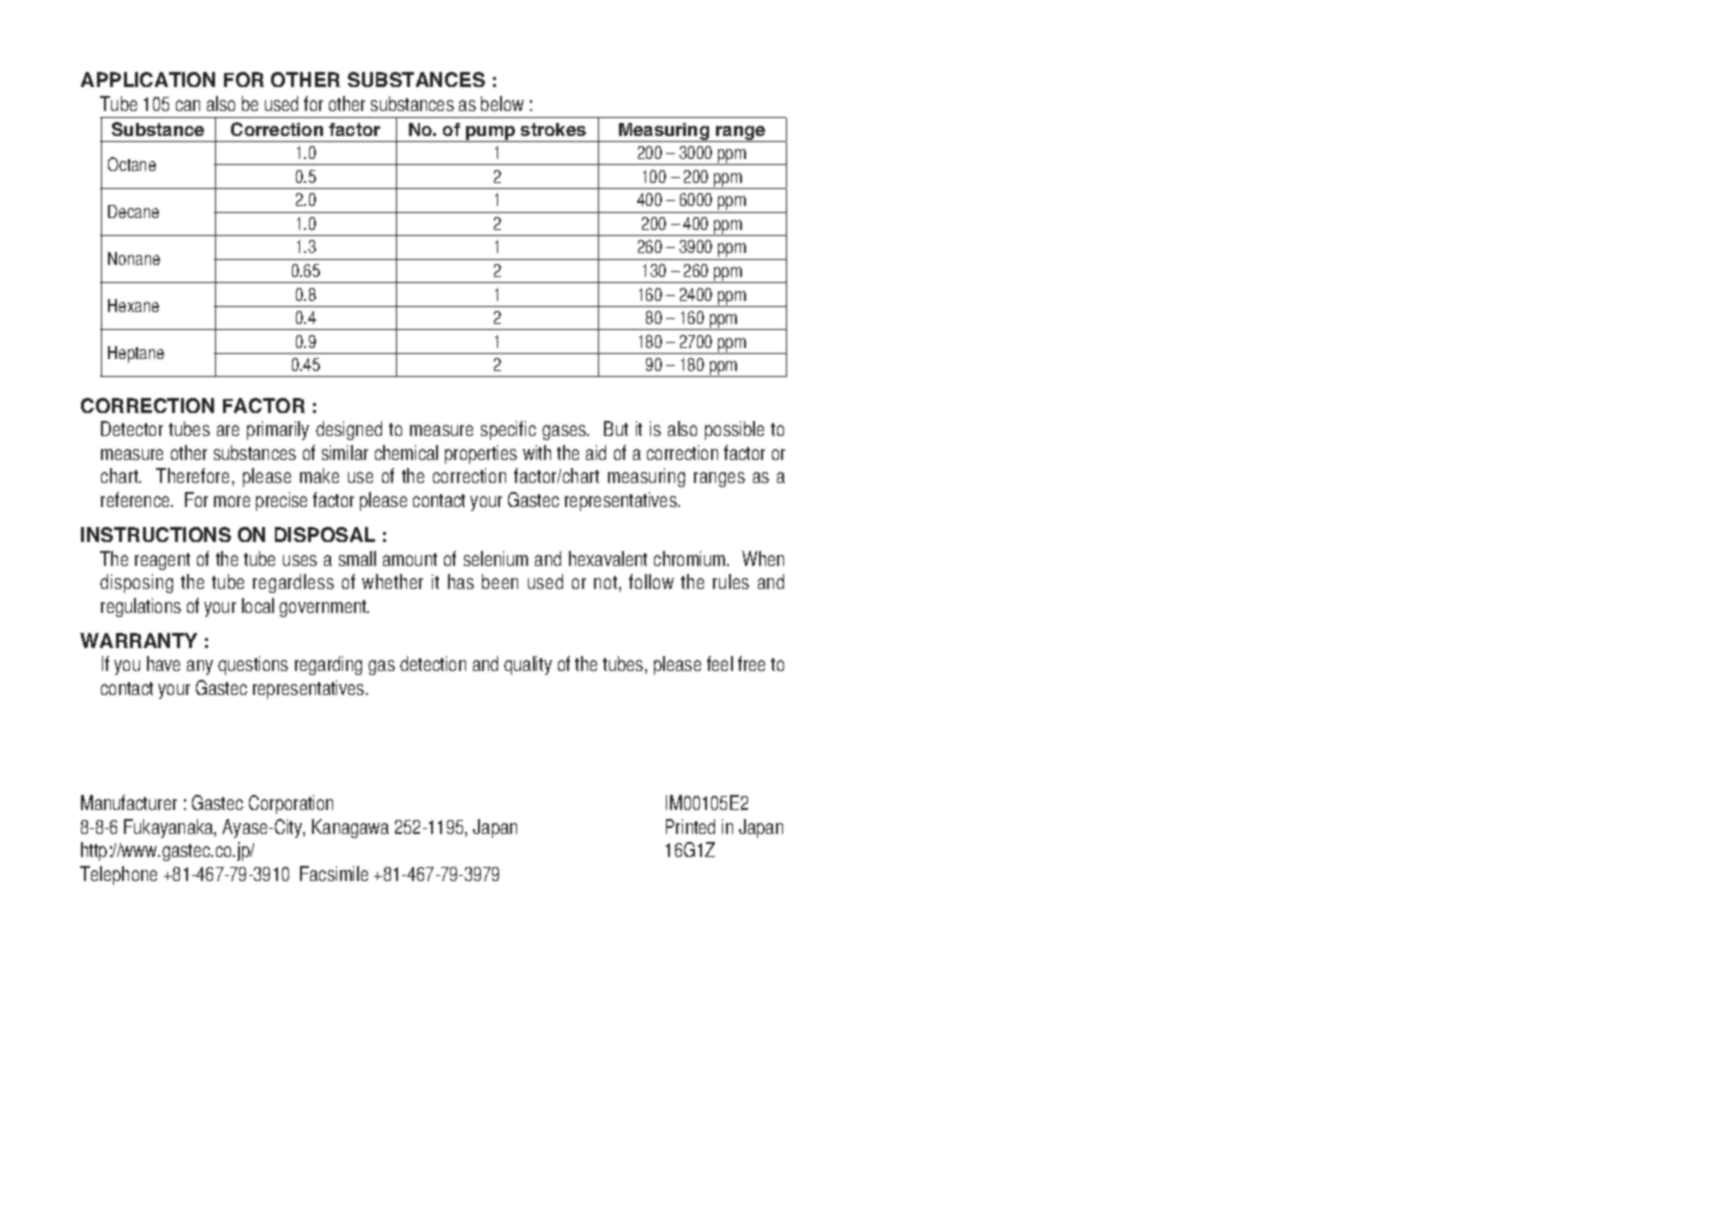 Image resolution: width=1726 pixels, height=1223 pixels. Describe the element at coordinates (133, 305) in the screenshot. I see `Hexane` at that location.
